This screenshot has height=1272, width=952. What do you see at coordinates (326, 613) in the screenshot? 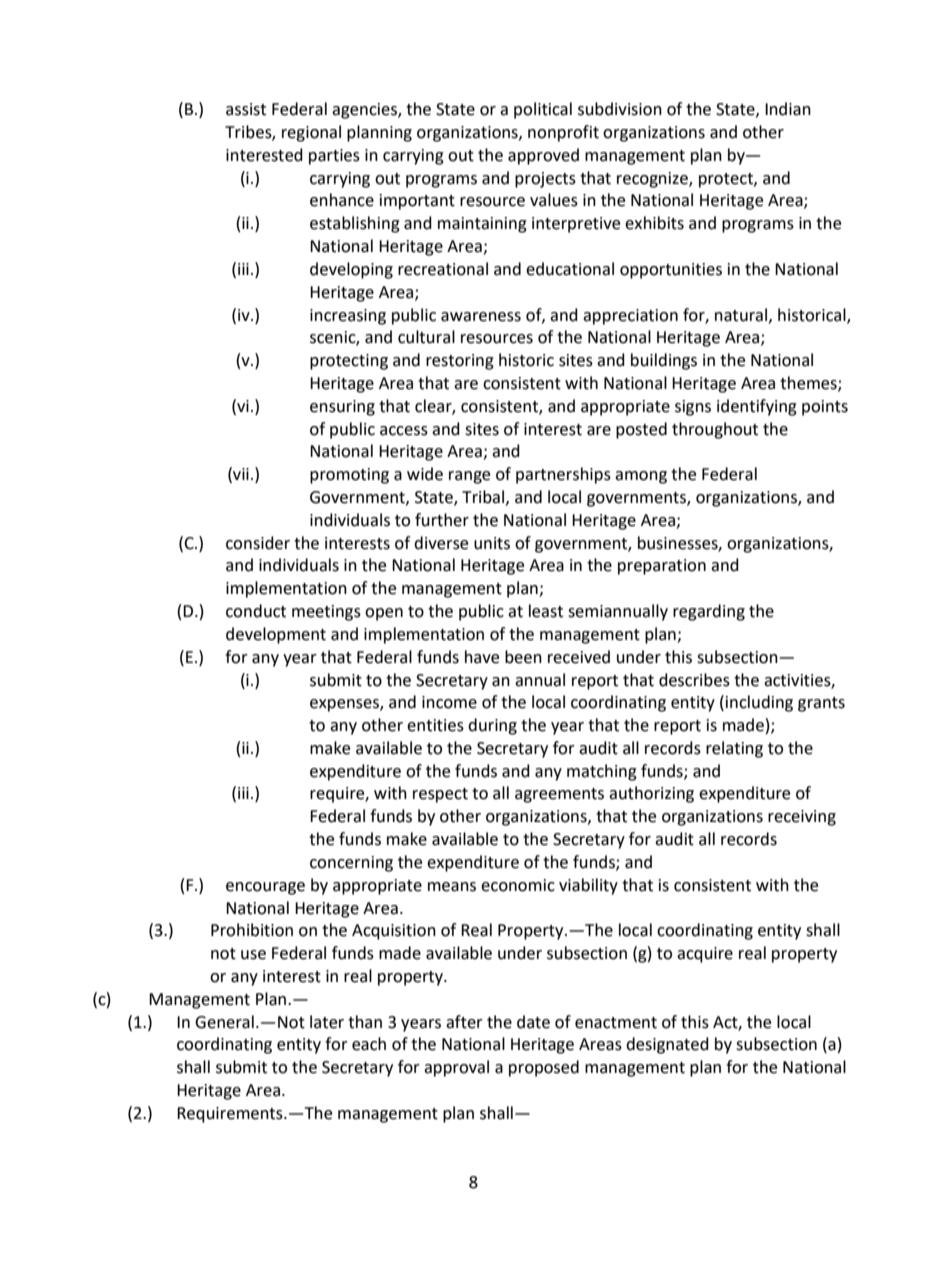
I see `meetings` at bounding box center [326, 613].
